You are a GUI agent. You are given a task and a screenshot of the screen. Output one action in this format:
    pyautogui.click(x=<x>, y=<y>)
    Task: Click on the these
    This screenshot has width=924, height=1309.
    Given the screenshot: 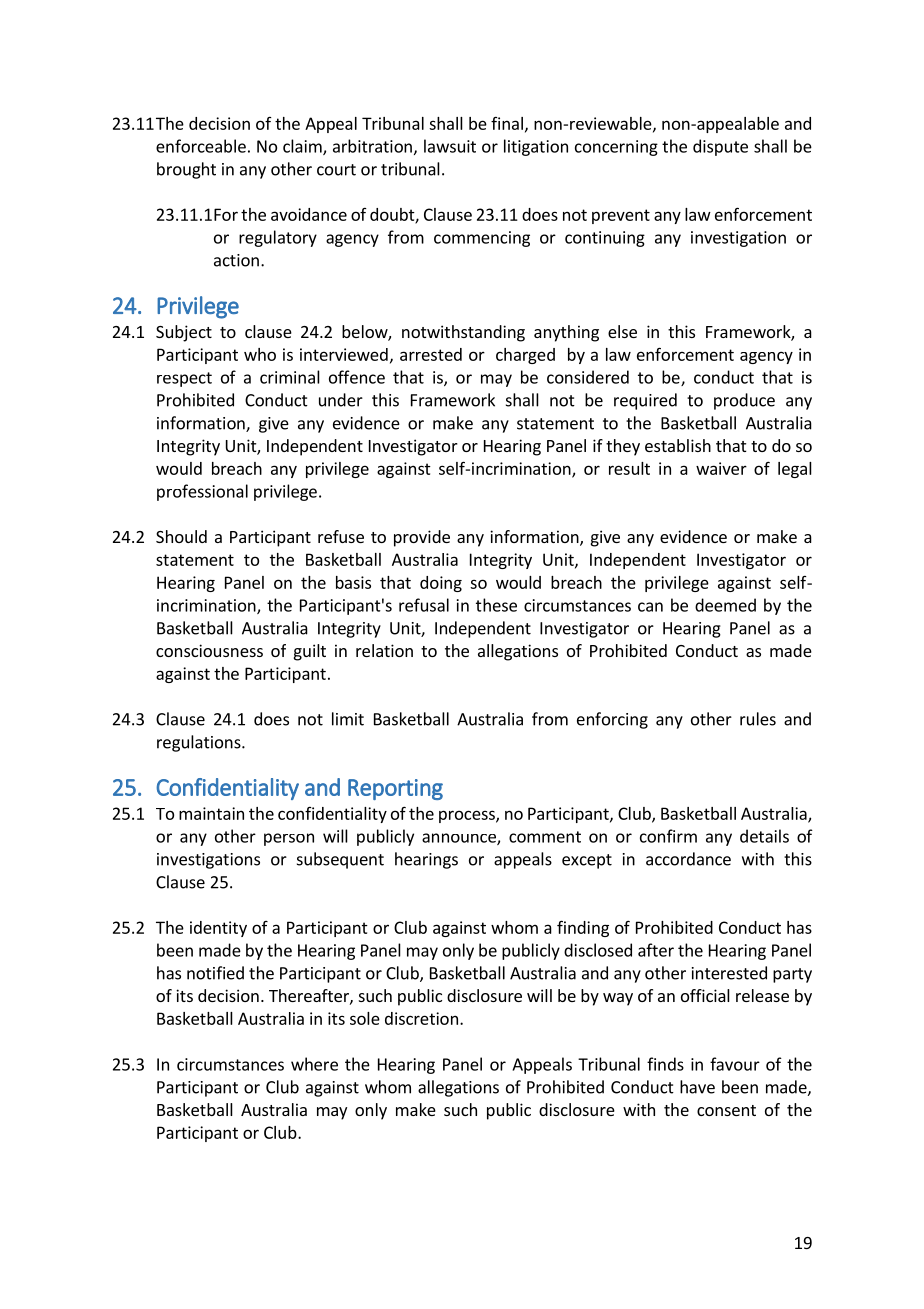 What is the action you would take?
    pyautogui.click(x=496, y=605)
